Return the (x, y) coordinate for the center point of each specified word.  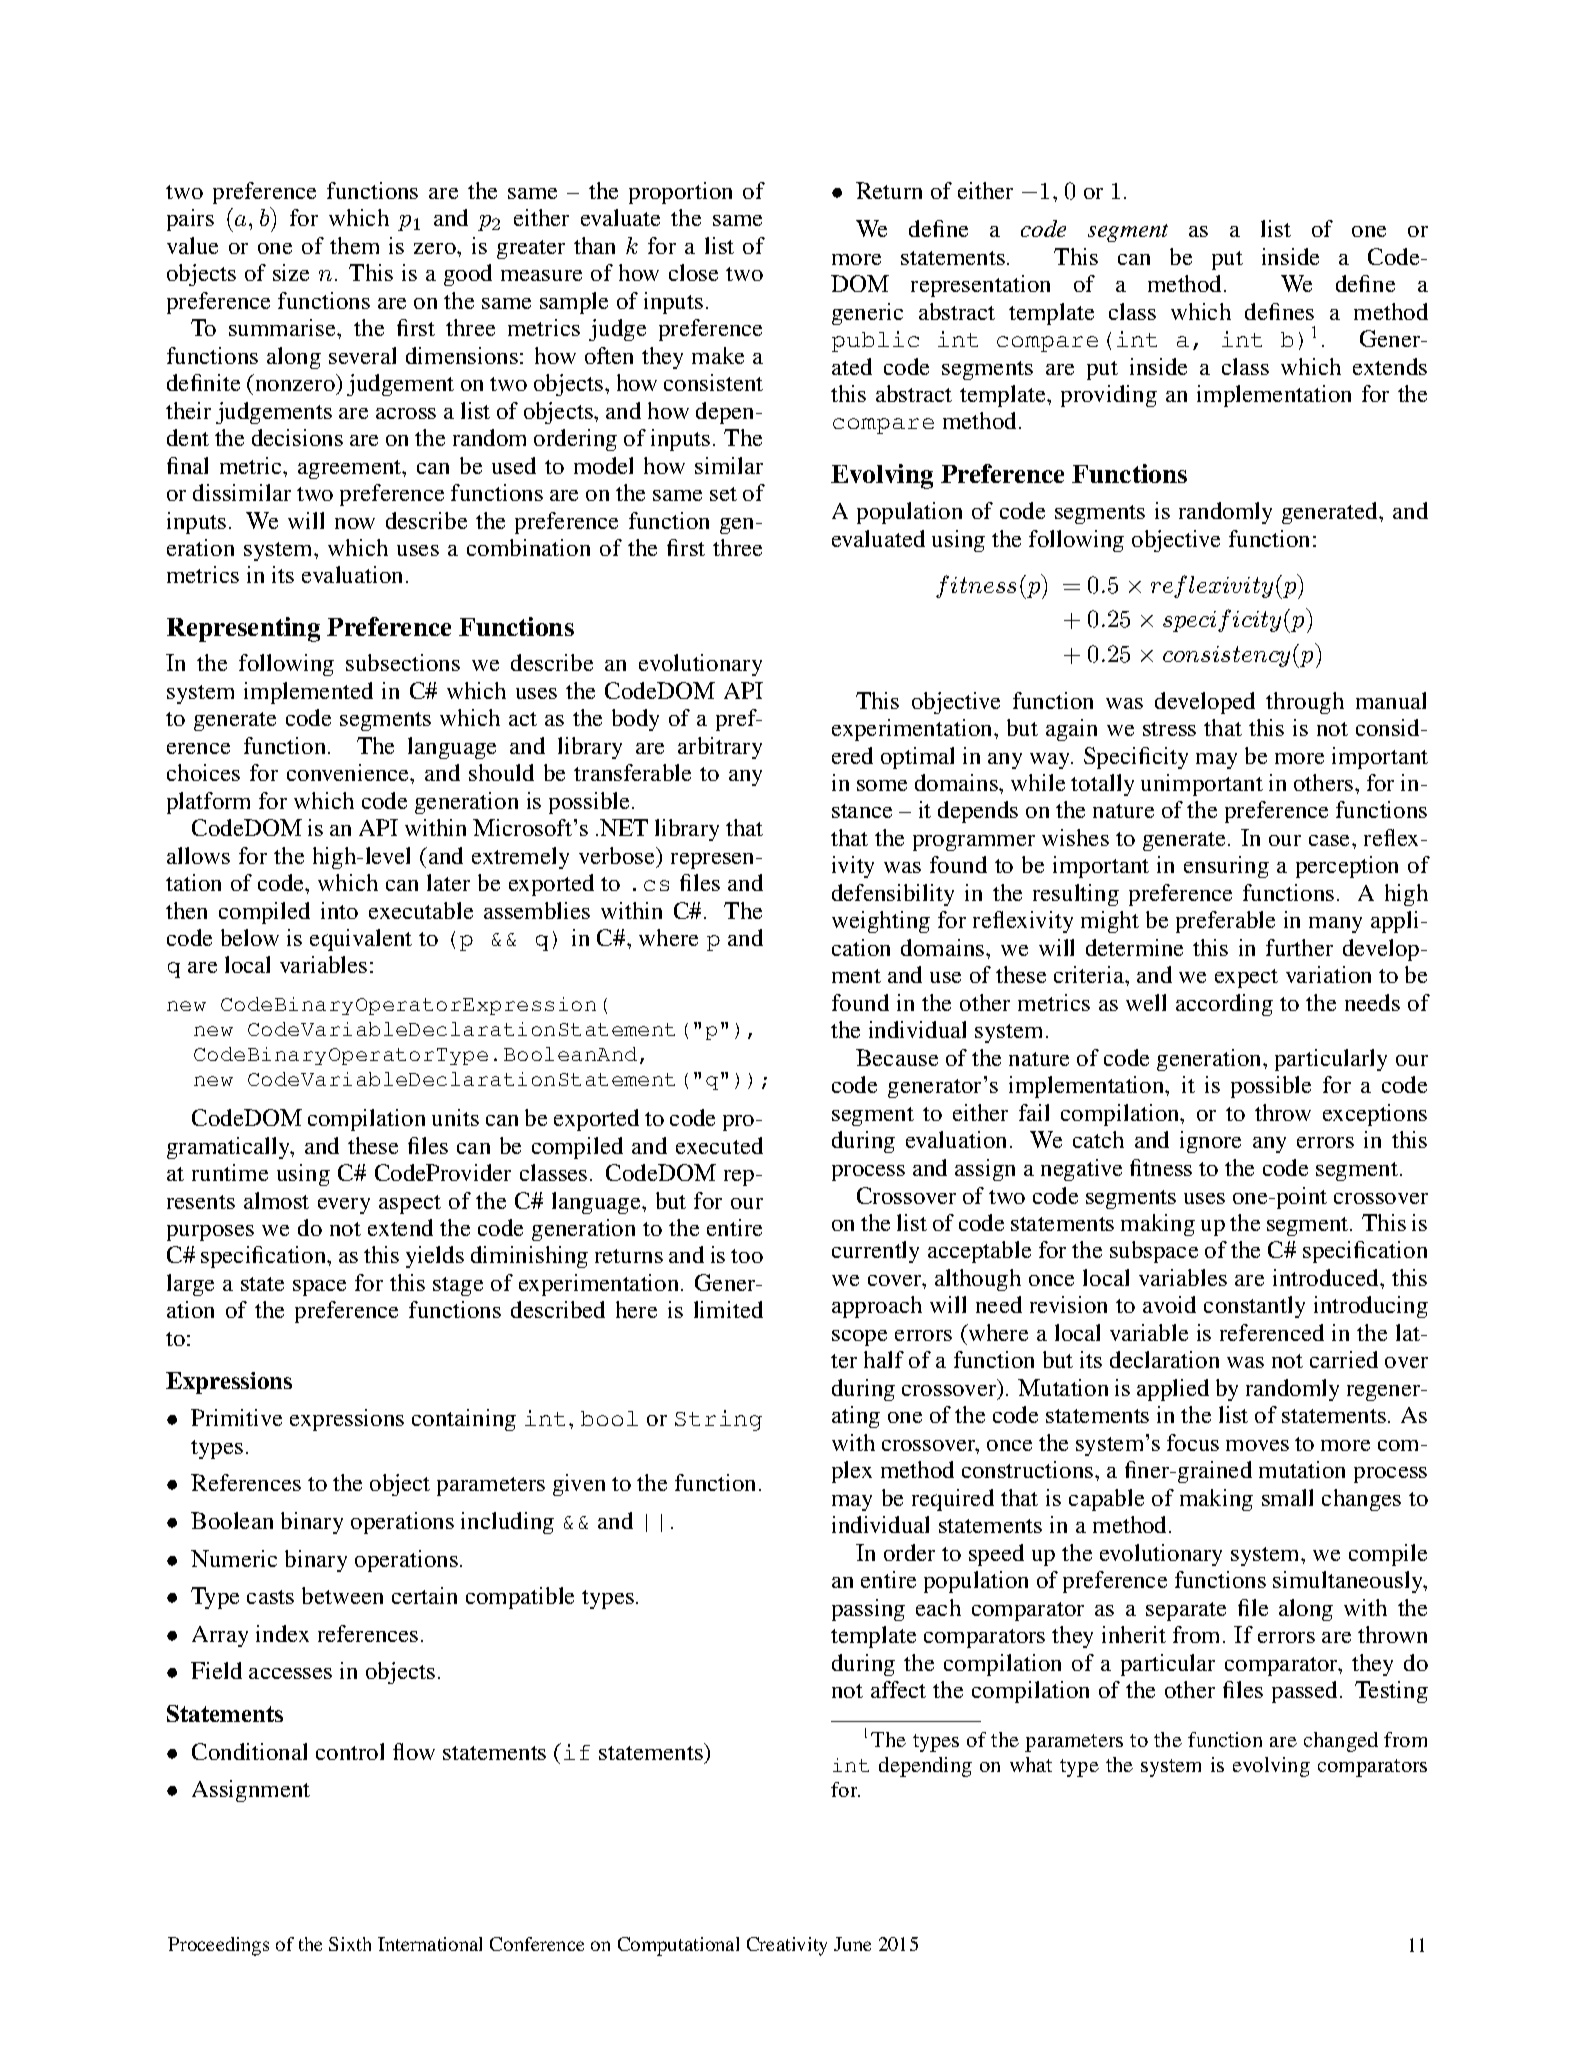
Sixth (350, 1944)
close (693, 272)
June (852, 1944)
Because (897, 1057)
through (1305, 703)
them (354, 245)
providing (1109, 396)
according (1224, 1005)
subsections (403, 662)
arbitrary (720, 748)
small (1287, 1497)
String (718, 1420)
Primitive (236, 1417)
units (455, 1117)
